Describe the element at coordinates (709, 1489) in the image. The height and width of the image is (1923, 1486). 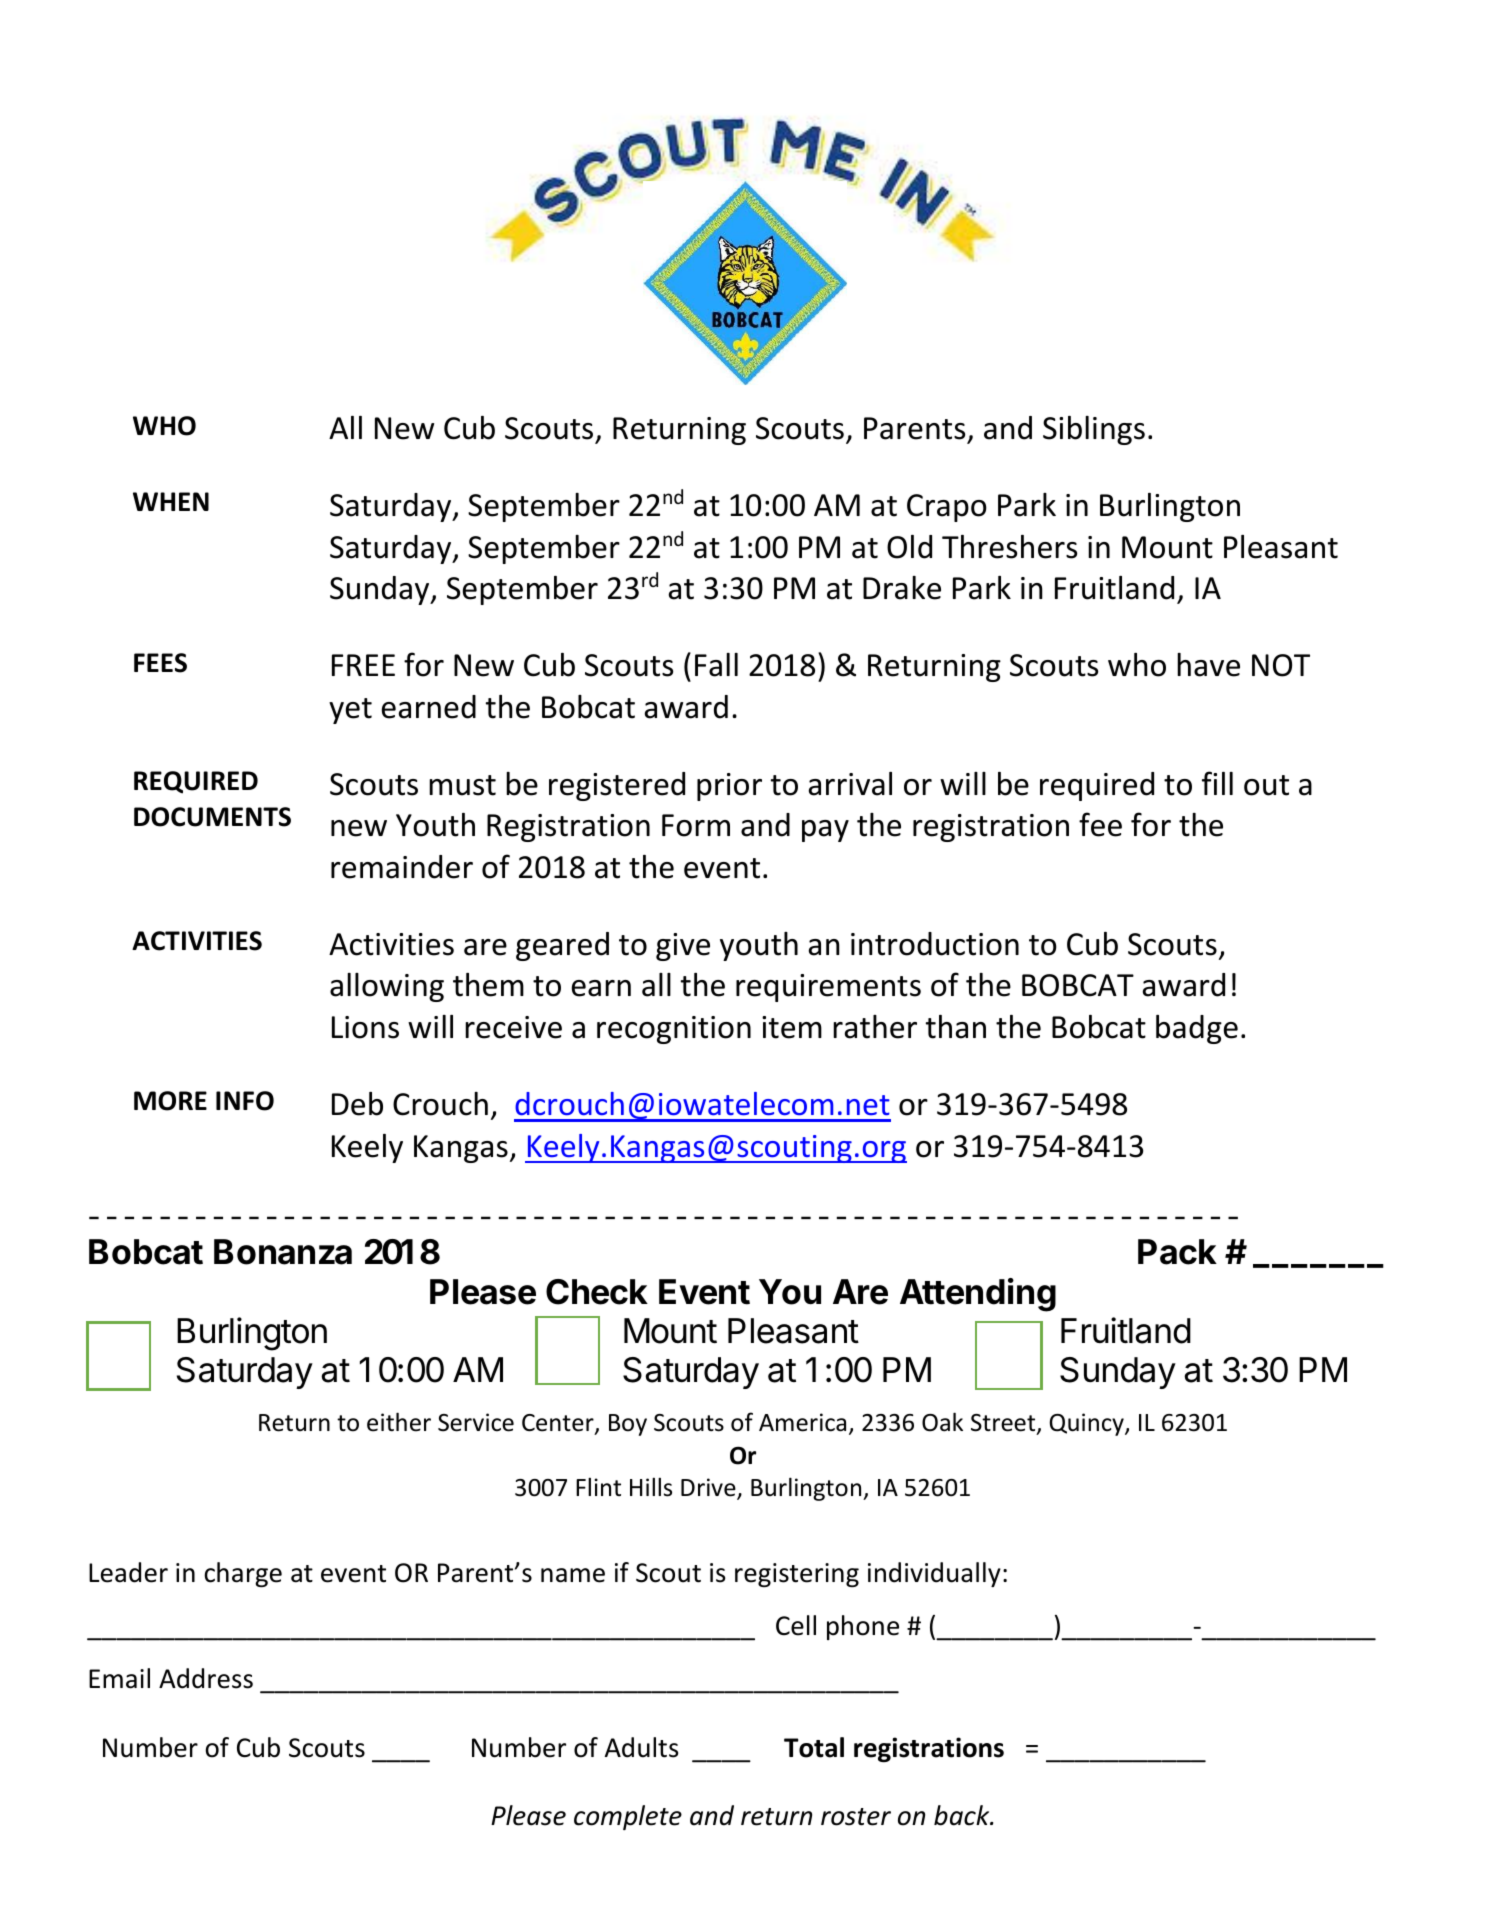
I see `Drive` at that location.
